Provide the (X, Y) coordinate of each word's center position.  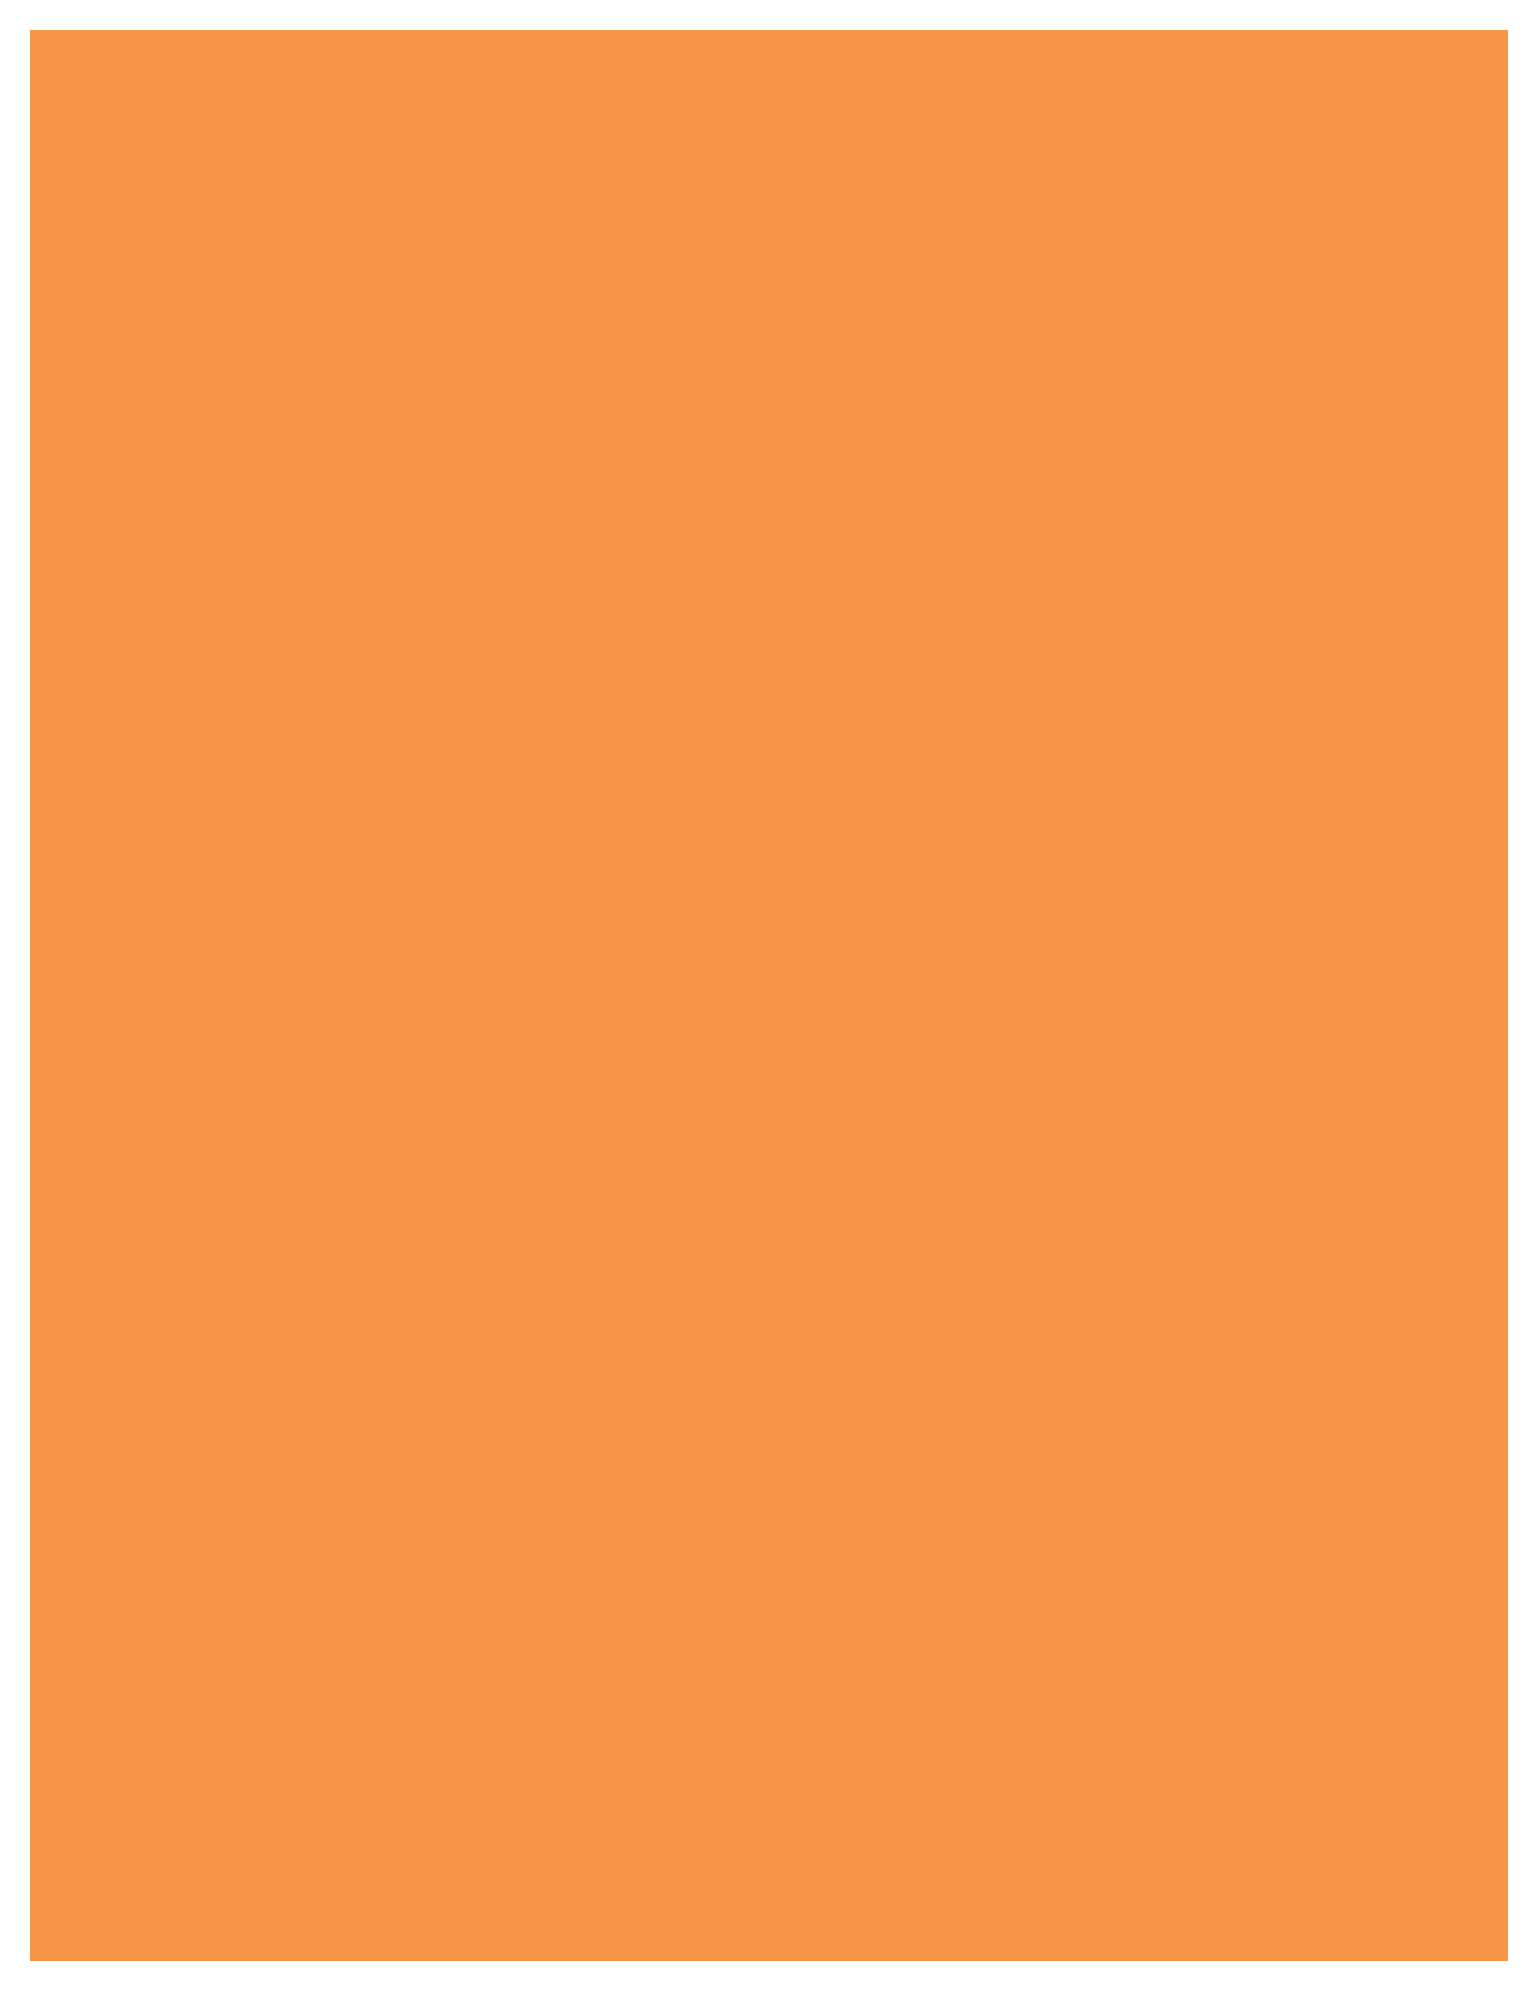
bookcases (611, 785)
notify (738, 385)
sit (831, 622)
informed (1073, 928)
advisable (1157, 342)
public (321, 385)
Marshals (308, 928)
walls (1081, 514)
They (774, 931)
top (320, 1101)
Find (299, 622)
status (1248, 929)
